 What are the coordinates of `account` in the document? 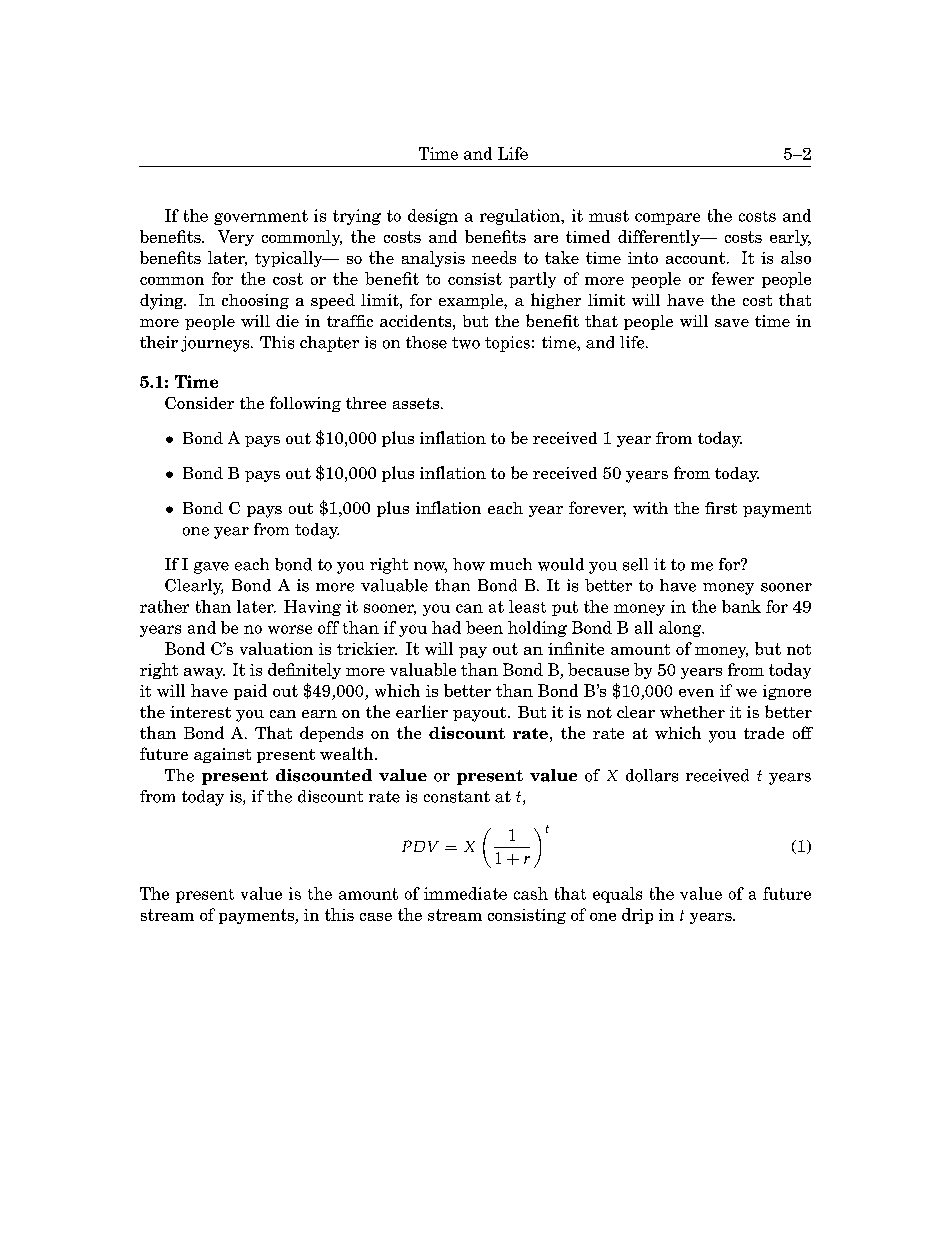 It's located at (695, 258).
